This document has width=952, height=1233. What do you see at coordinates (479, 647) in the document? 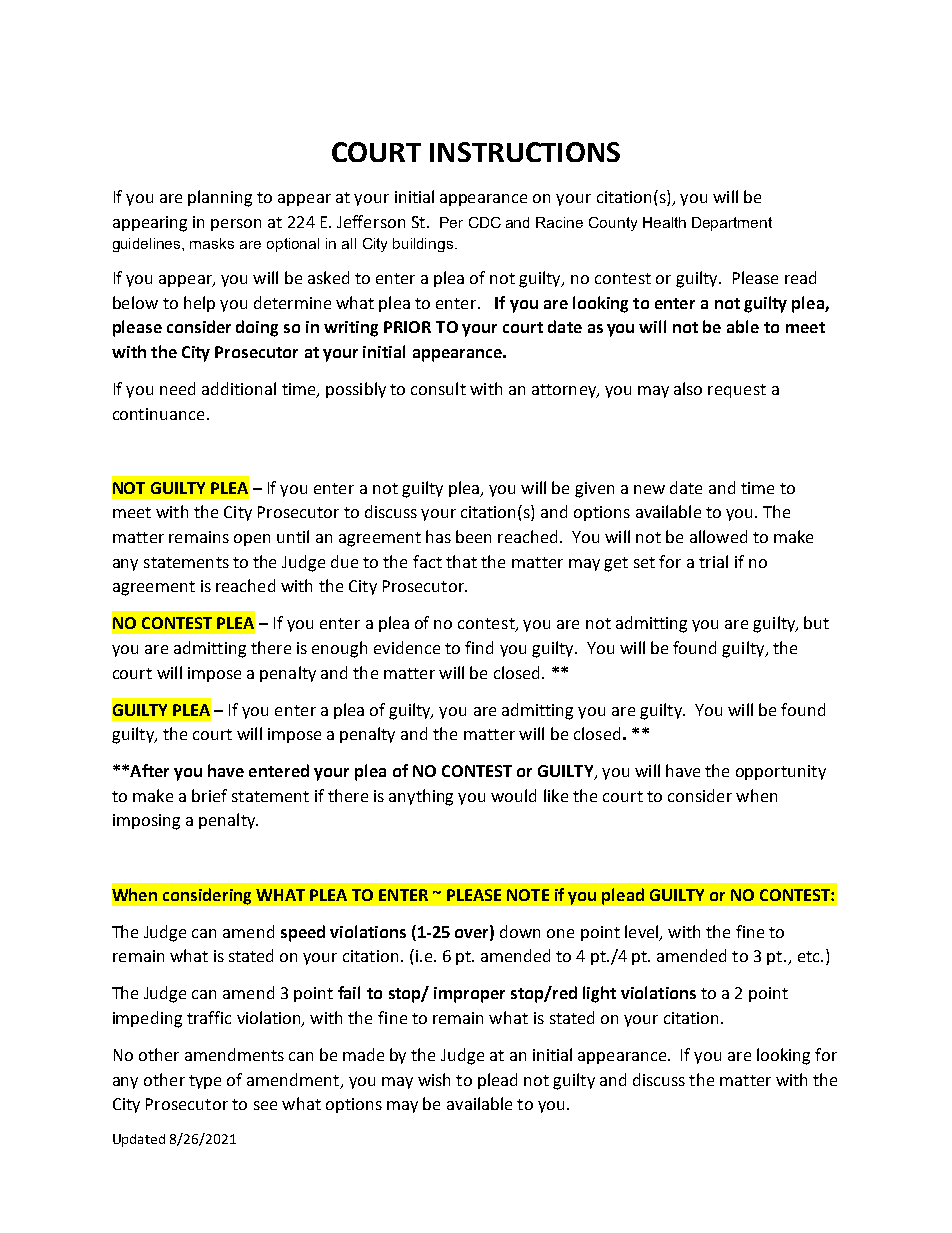
I see `find` at bounding box center [479, 647].
